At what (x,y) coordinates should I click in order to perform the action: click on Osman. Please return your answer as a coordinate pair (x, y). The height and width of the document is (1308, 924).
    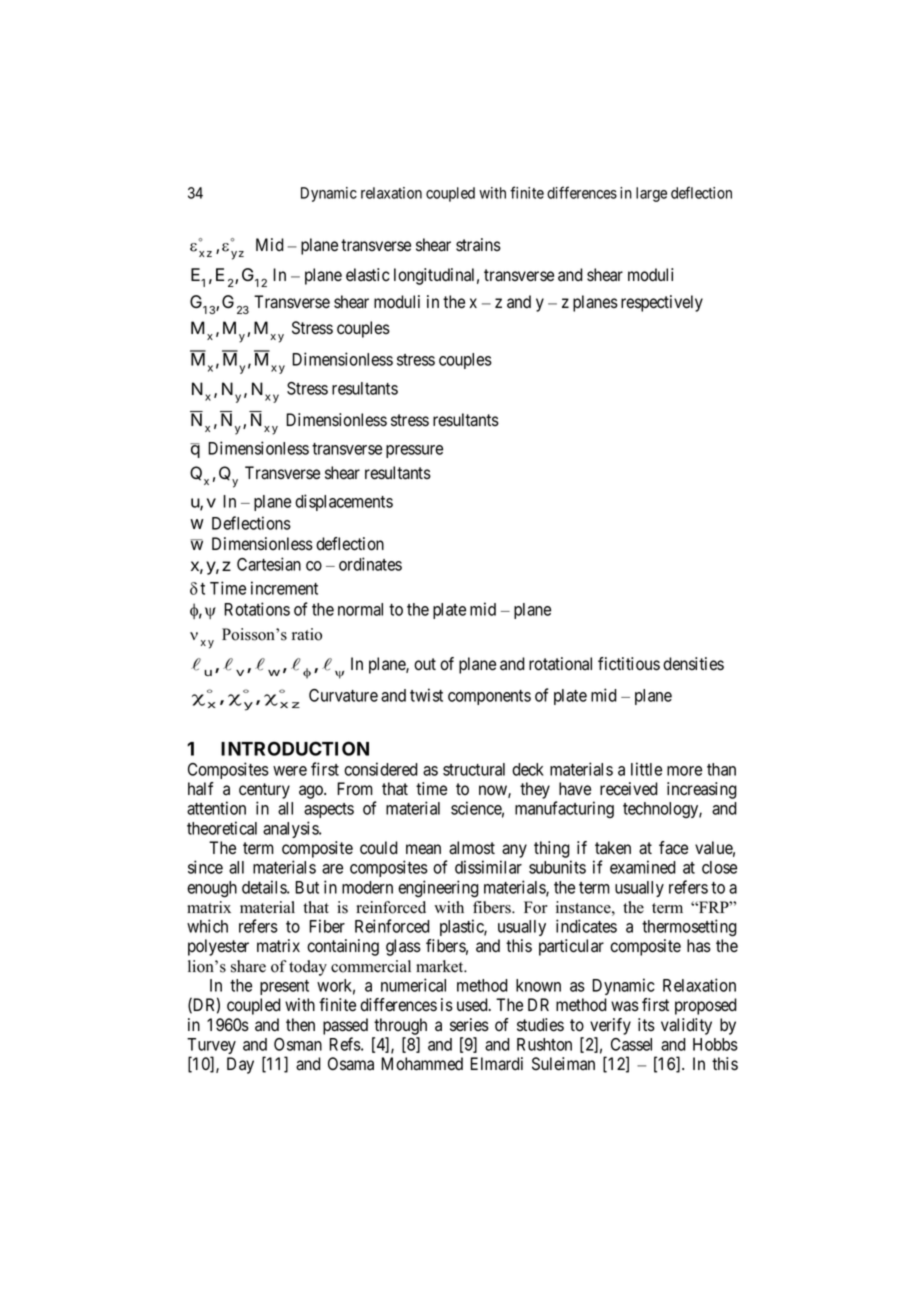
    Looking at the image, I should click on (298, 1044).
